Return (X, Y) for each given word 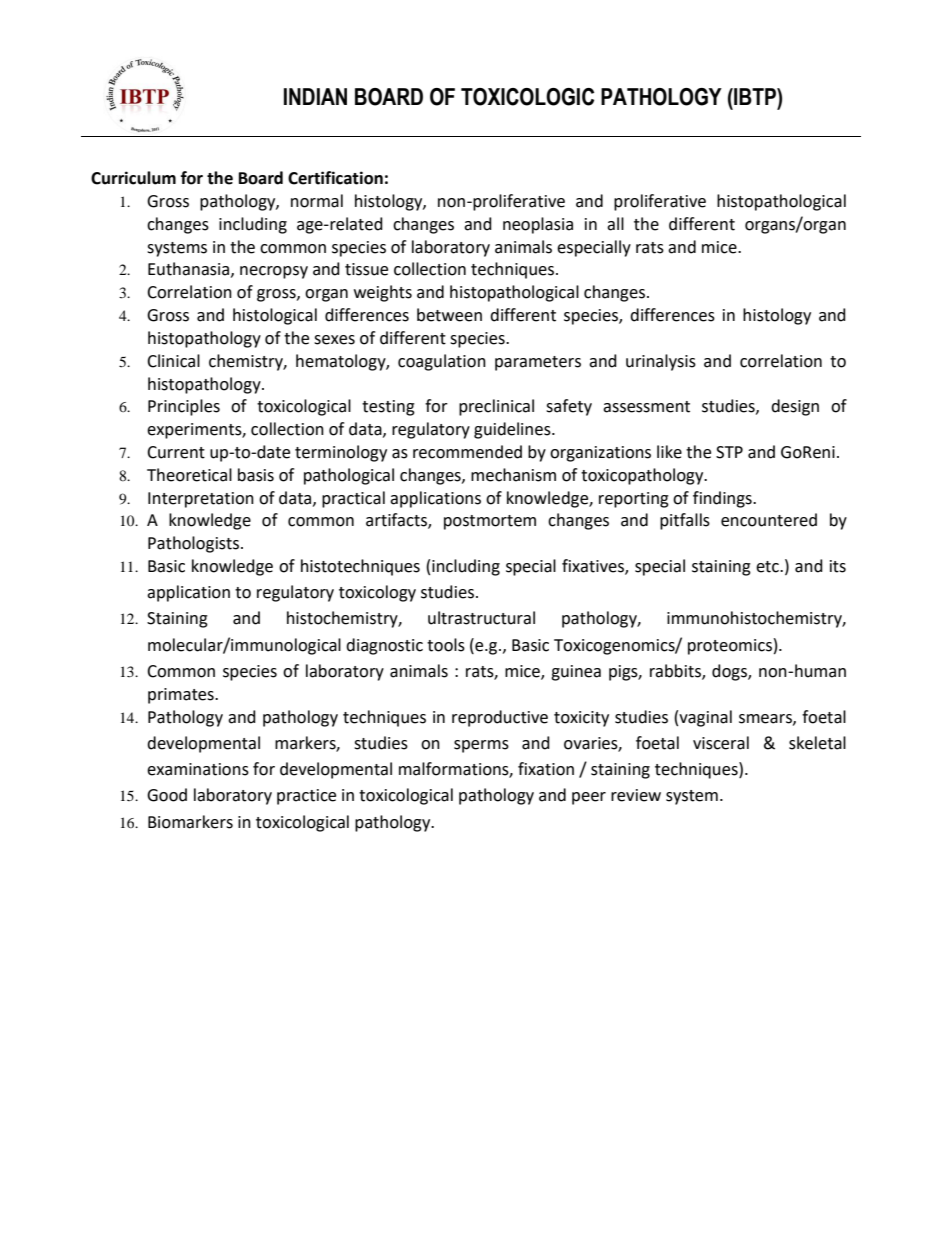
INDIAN (315, 96)
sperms (481, 746)
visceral (721, 743)
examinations (198, 769)
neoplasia (538, 225)
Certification (335, 178)
